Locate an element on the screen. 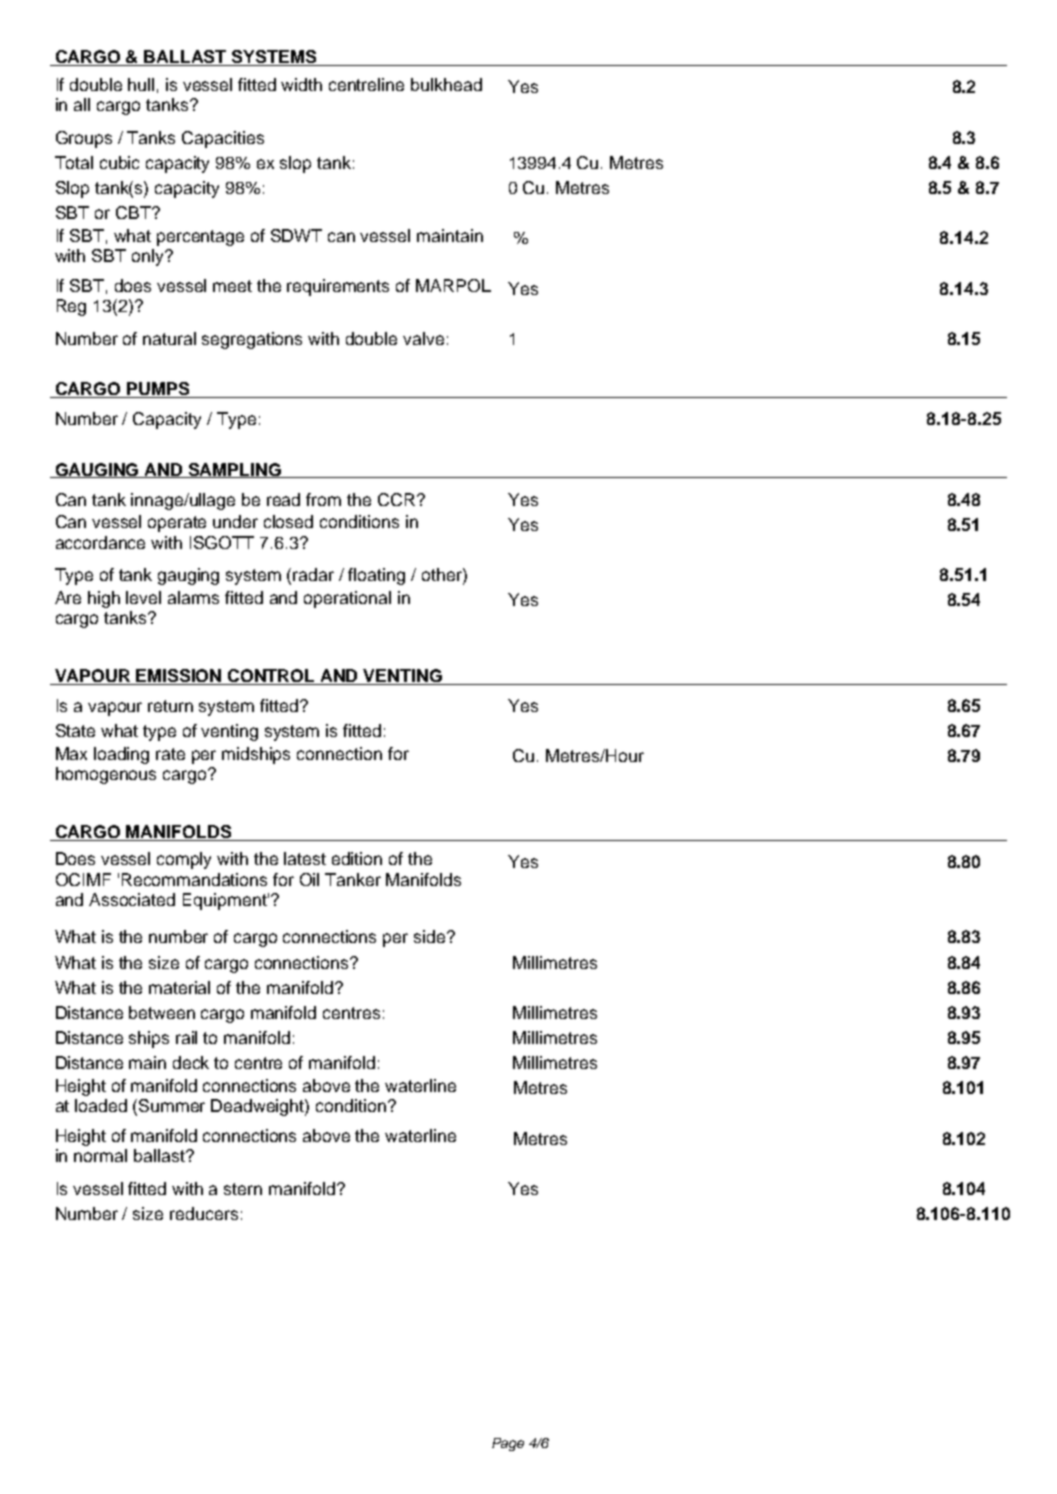 The width and height of the screenshot is (1057, 1494). bulkhead is located at coordinates (446, 84).
